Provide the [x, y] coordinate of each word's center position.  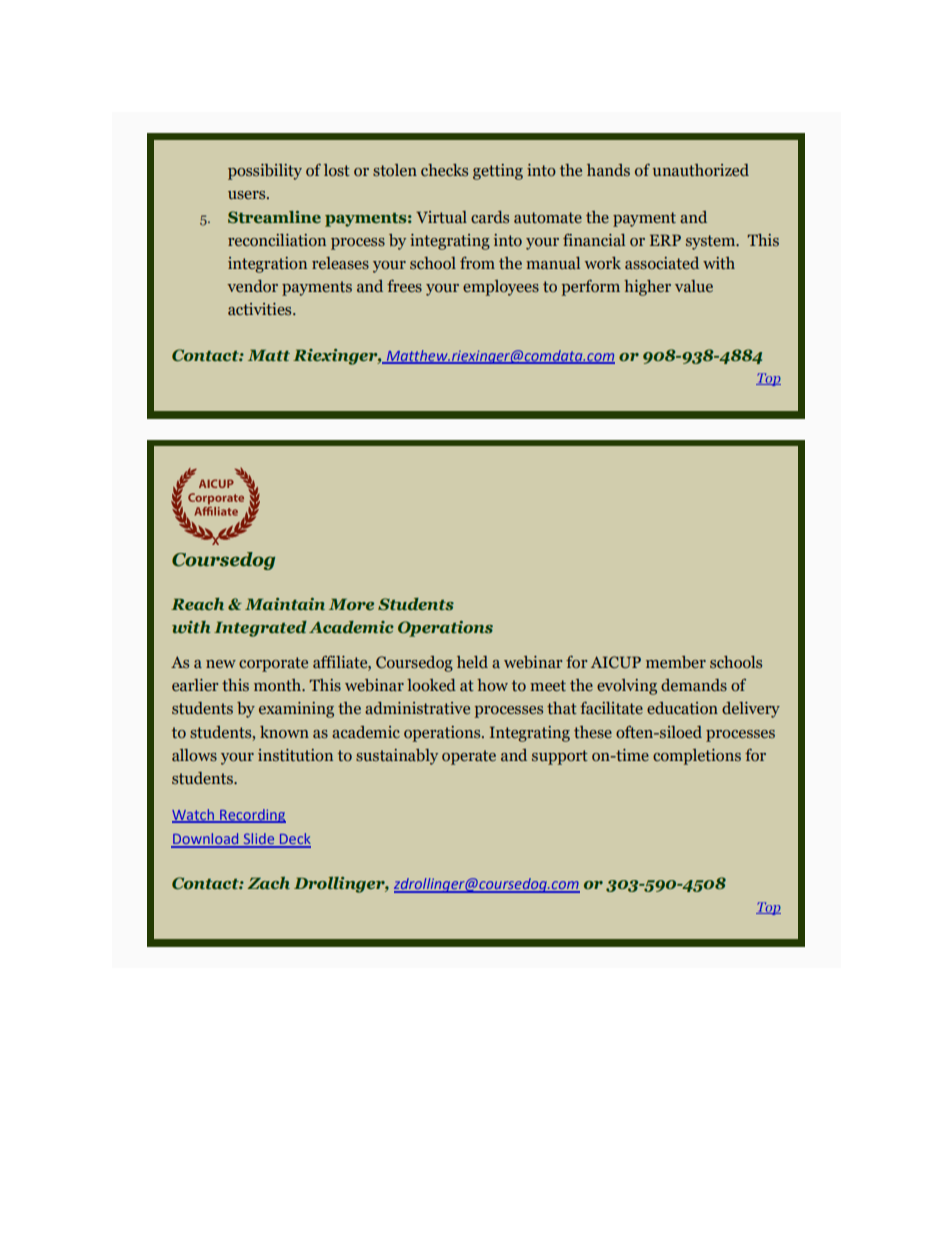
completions [697, 757]
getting [498, 172]
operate [469, 757]
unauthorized [701, 170]
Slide [258, 840]
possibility [265, 172]
